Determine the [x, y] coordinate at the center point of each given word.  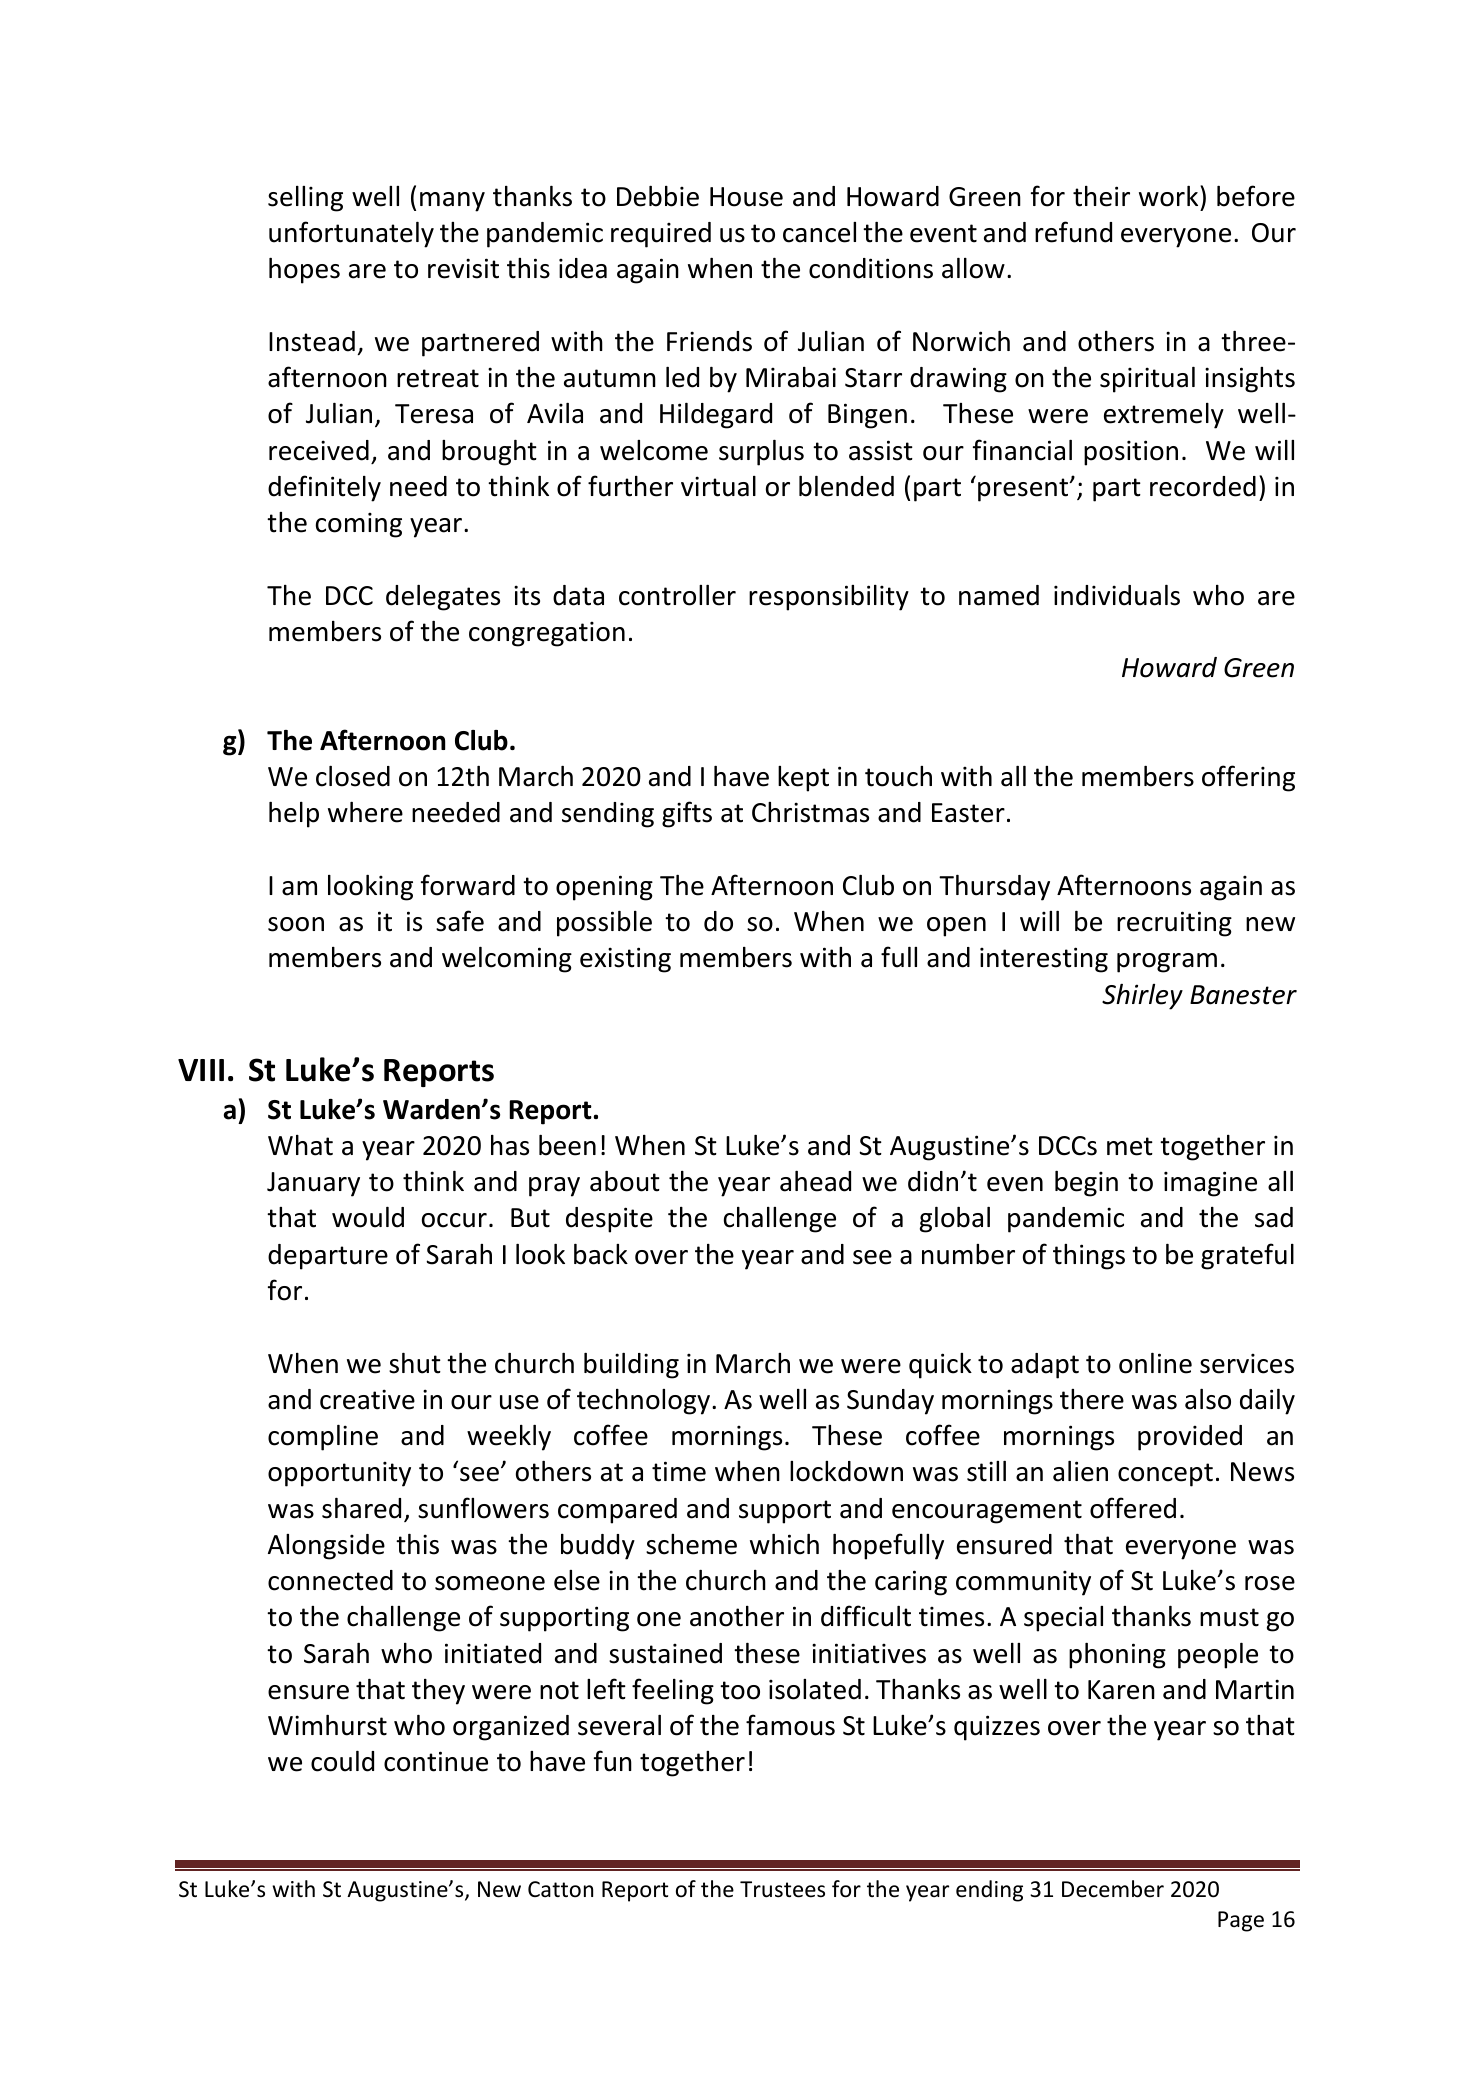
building [631, 1366]
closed [353, 776]
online [1155, 1363]
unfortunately [351, 234]
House [746, 197]
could [342, 1761]
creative [367, 1399]
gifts [687, 814]
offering [1248, 778]
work [1170, 196]
